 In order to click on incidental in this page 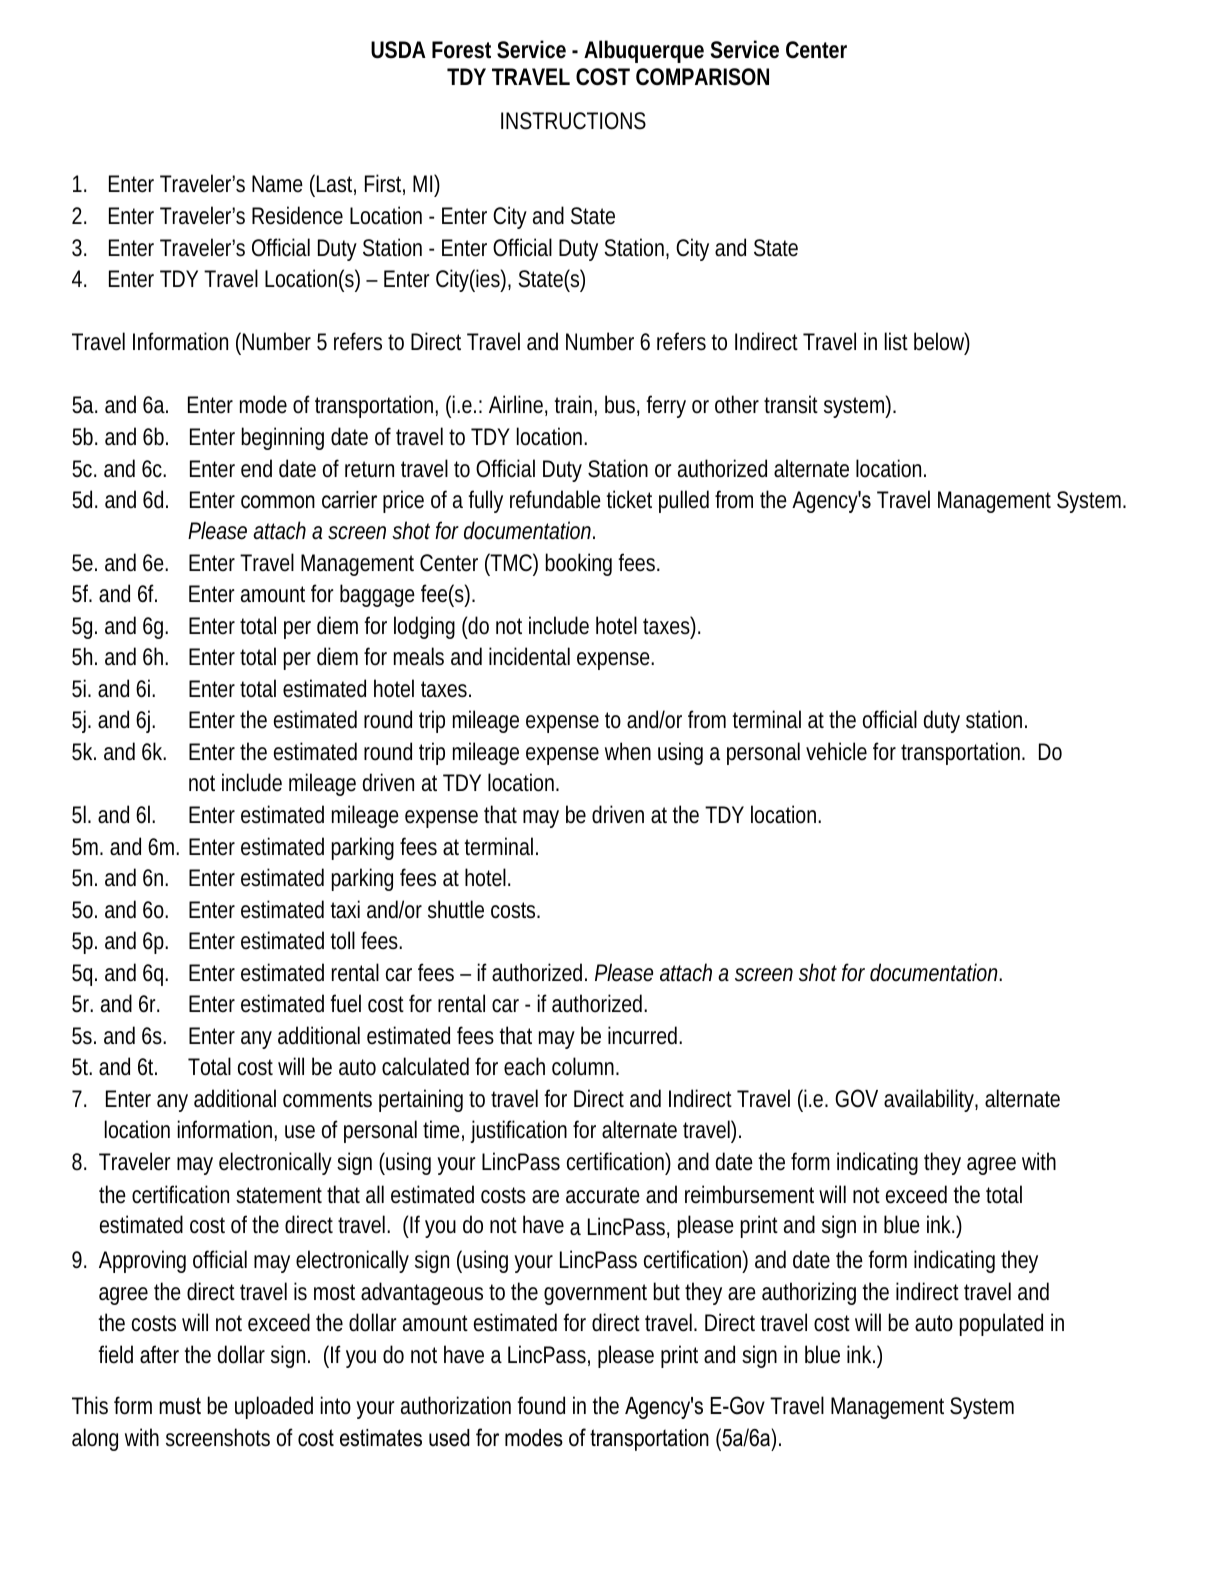, I will do `click(529, 656)`.
